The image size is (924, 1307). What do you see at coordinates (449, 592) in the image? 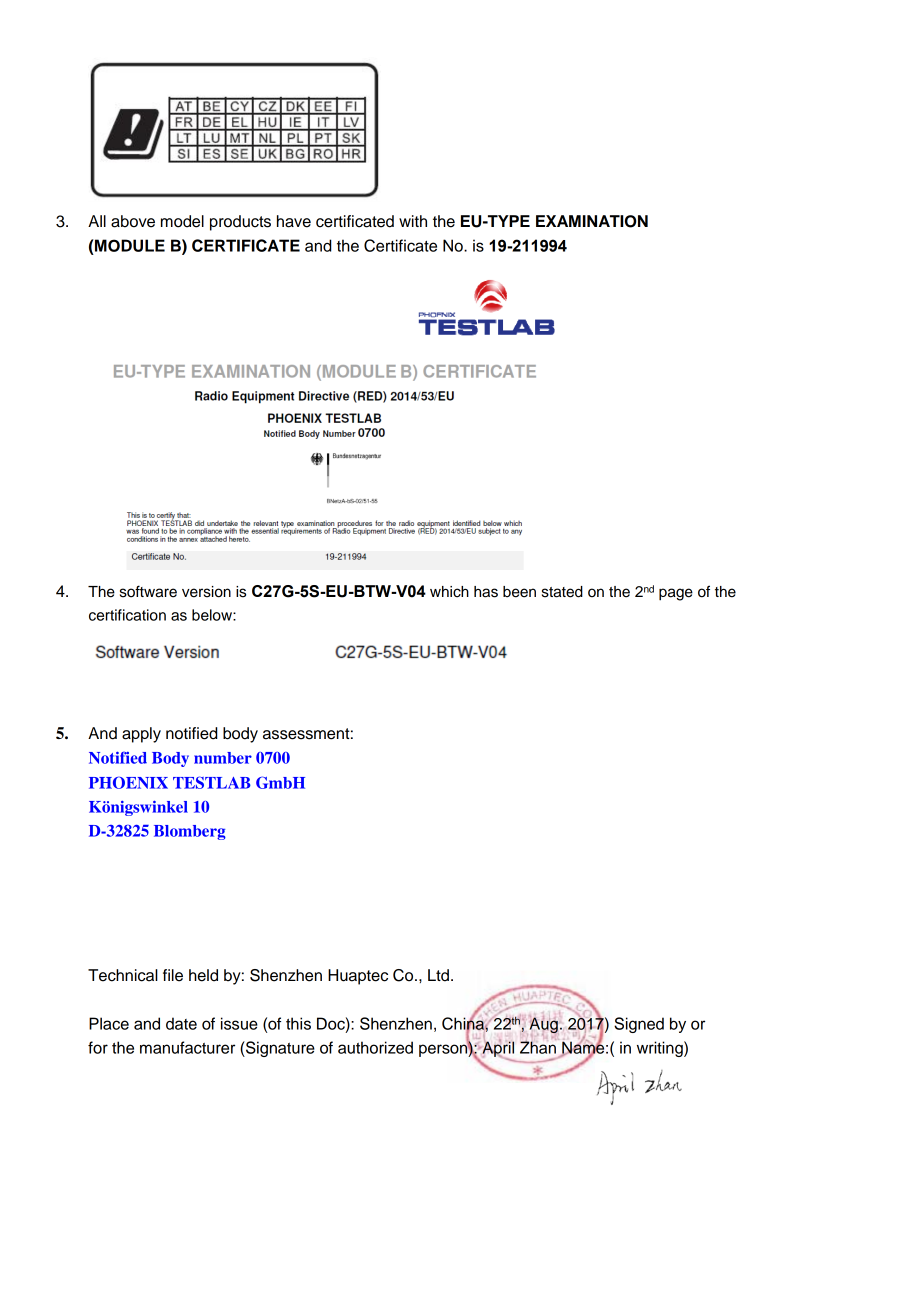
I see `which` at bounding box center [449, 592].
